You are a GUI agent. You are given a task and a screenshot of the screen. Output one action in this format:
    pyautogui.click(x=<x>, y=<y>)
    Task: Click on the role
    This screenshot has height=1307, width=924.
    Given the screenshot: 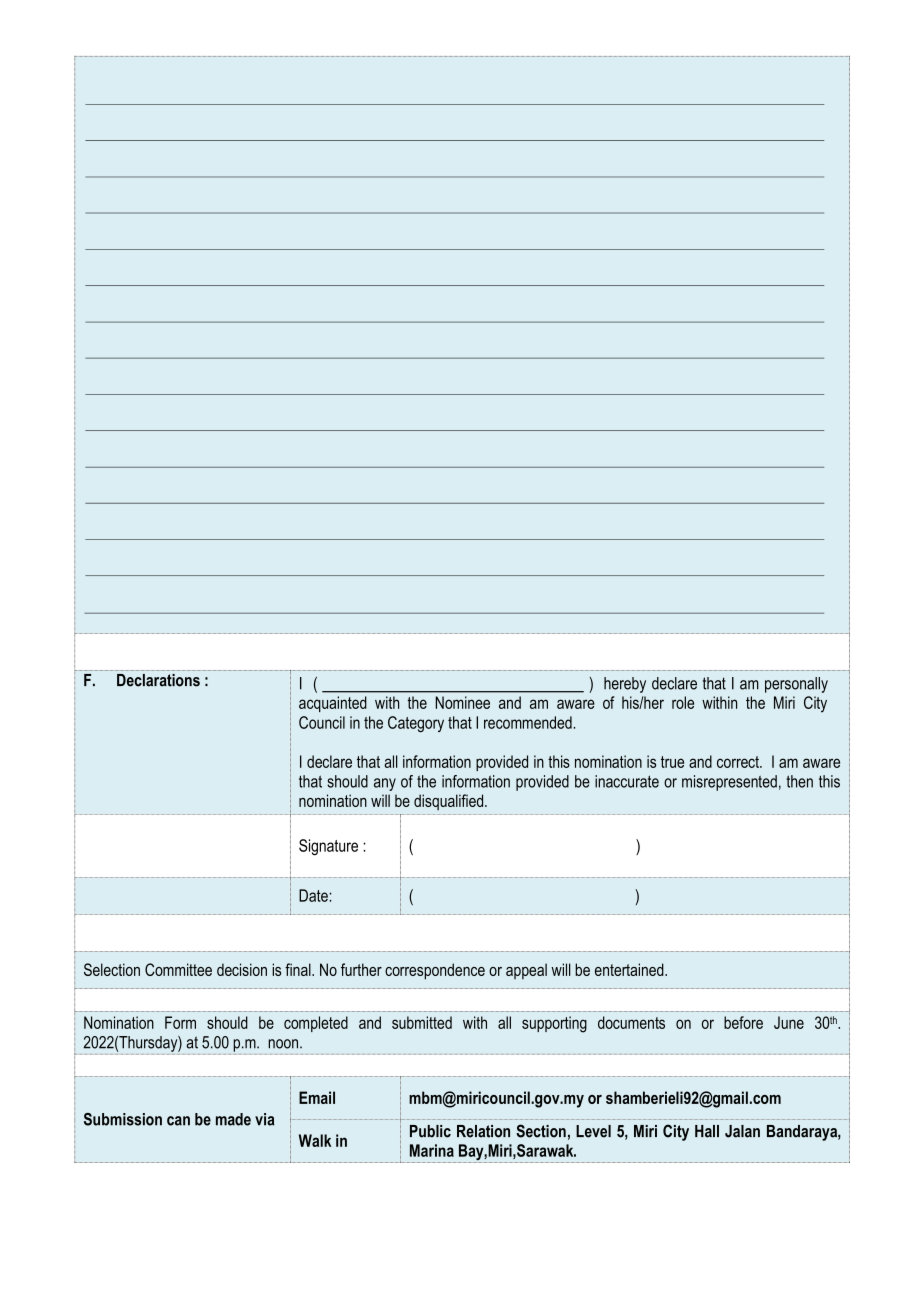 What is the action you would take?
    pyautogui.click(x=683, y=702)
